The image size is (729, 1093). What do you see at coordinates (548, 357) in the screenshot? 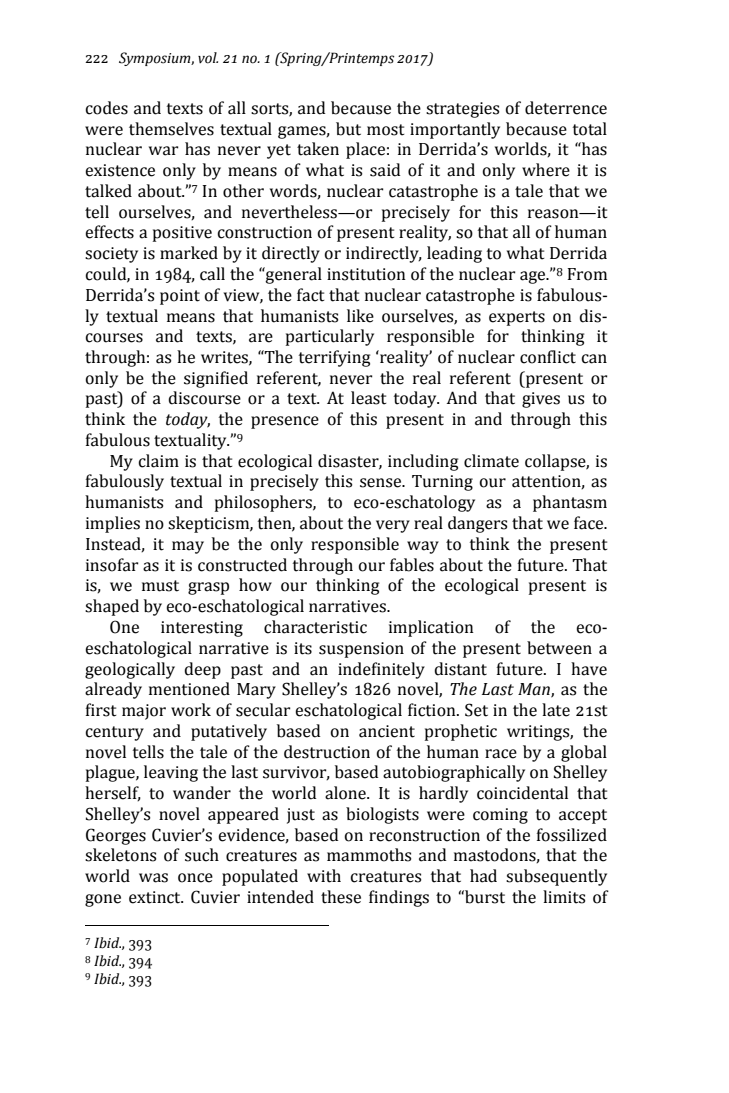
I see `conflict` at bounding box center [548, 357].
